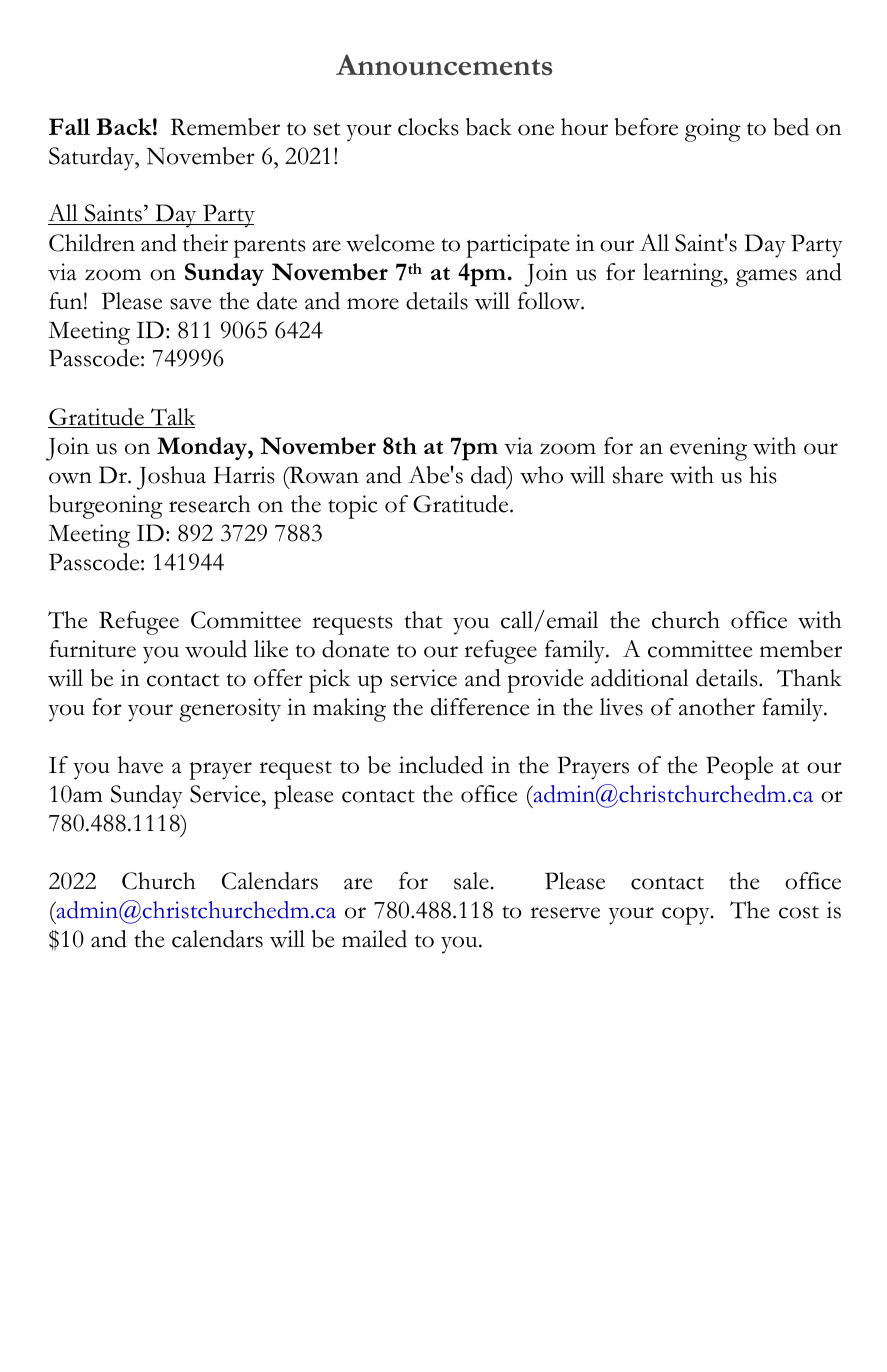 This image has height=1372, width=887. Describe the element at coordinates (444, 64) in the image. I see `Announcements` at that location.
